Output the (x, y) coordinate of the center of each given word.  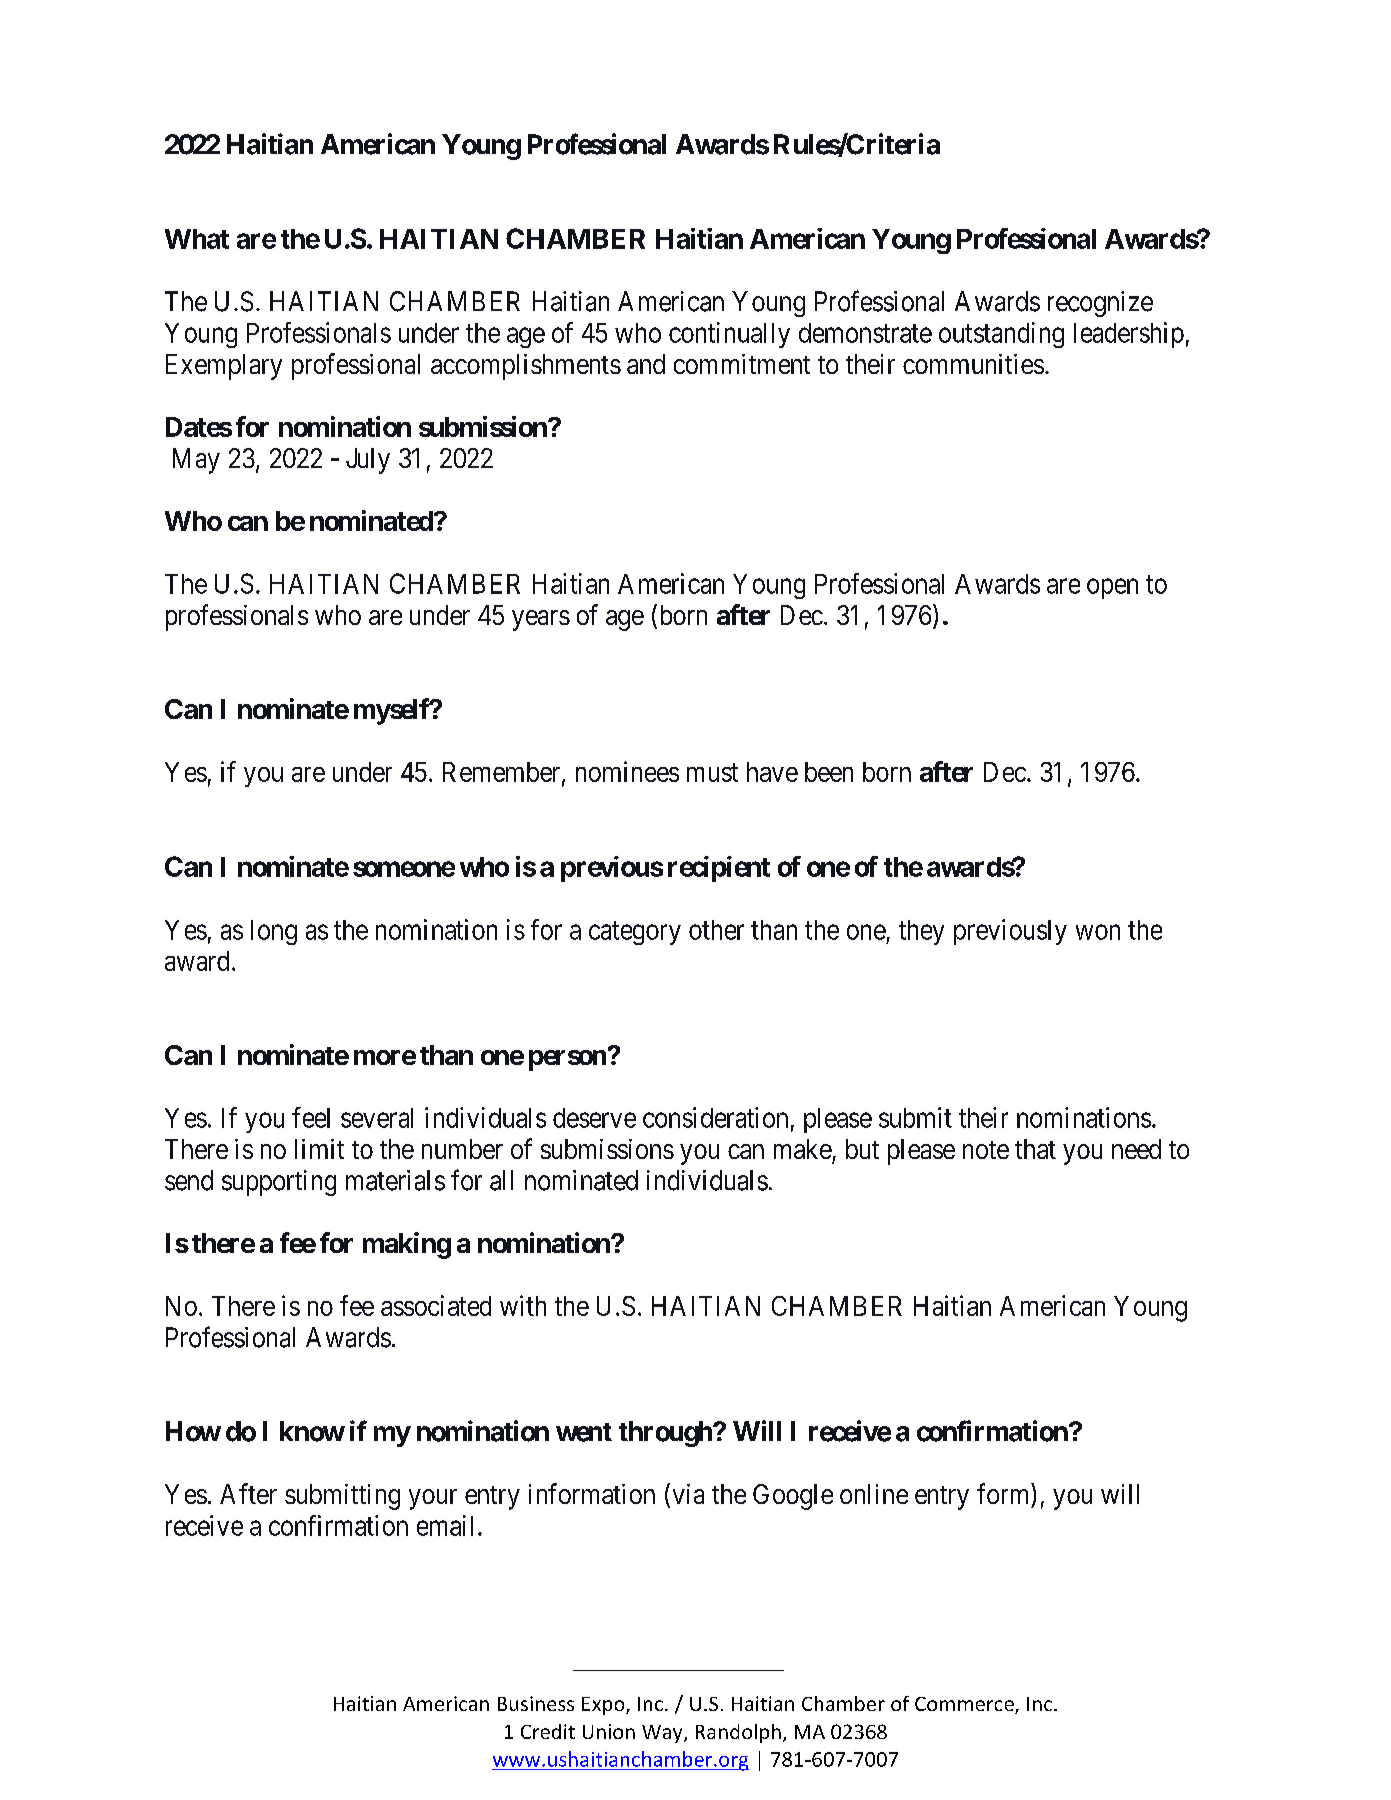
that (1035, 1149)
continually (729, 335)
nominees (627, 771)
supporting (279, 1183)
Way (663, 1734)
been (829, 772)
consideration (715, 1117)
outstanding (1001, 335)
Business (536, 1703)
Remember (503, 773)
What (197, 239)
